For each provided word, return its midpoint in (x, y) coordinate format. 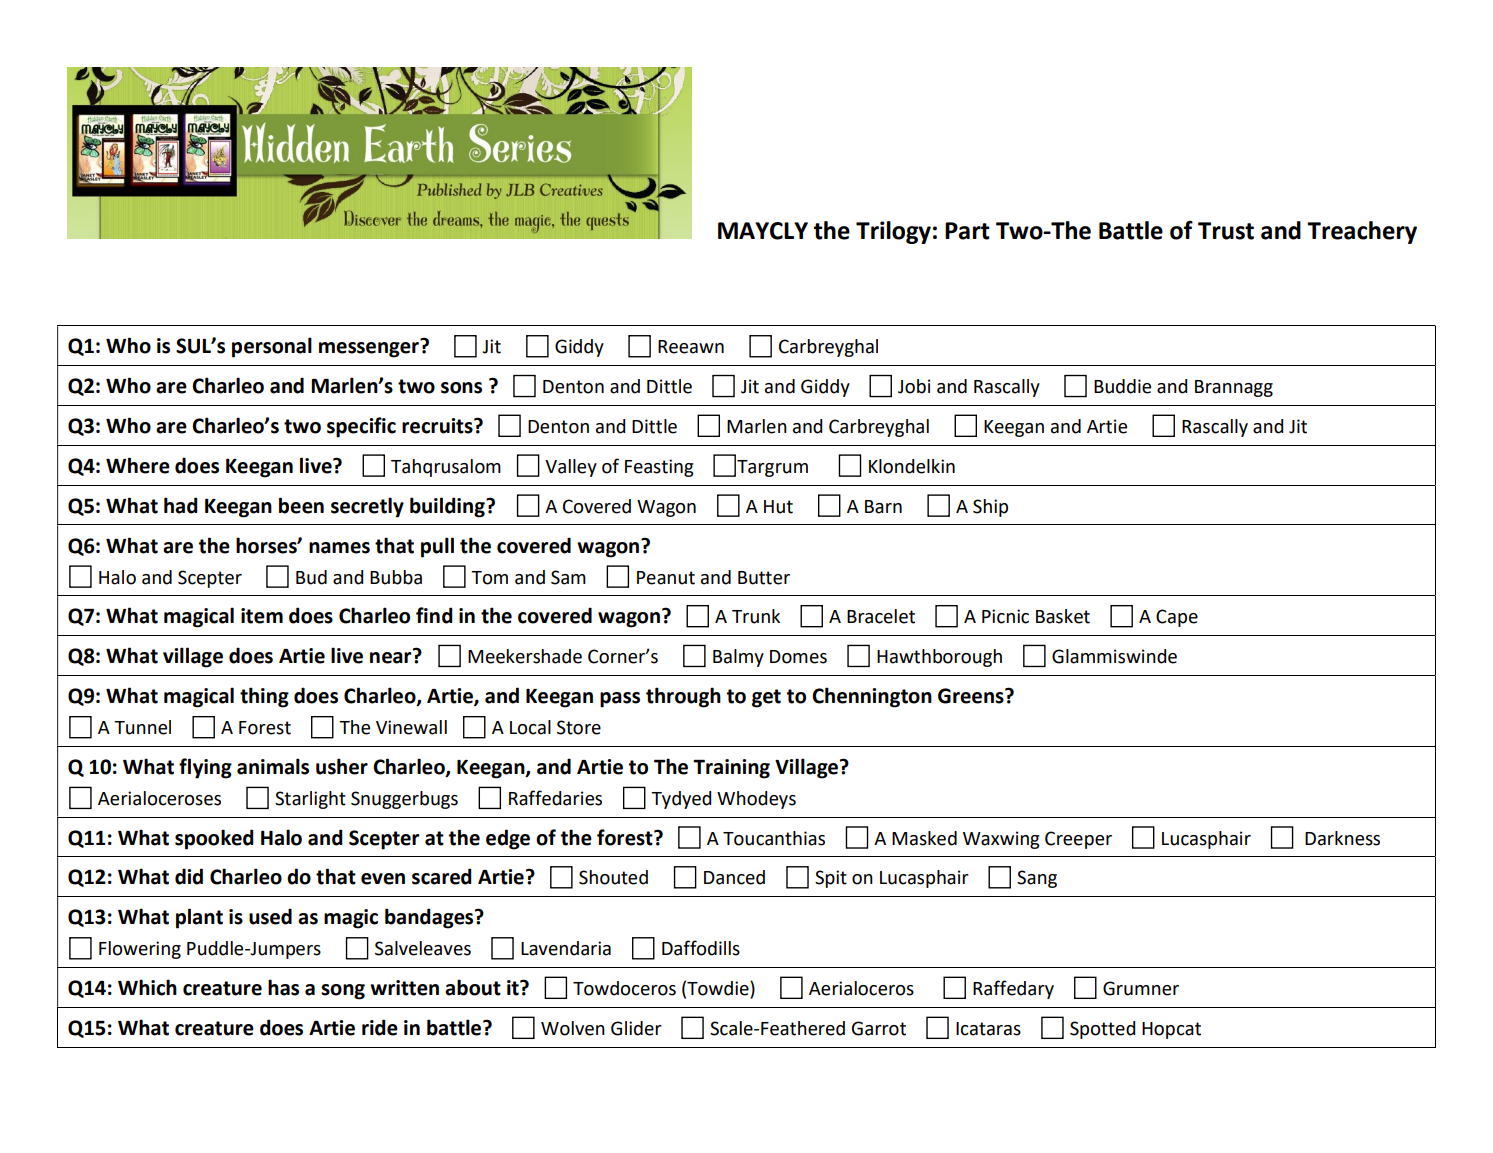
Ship (990, 508)
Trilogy (893, 232)
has (283, 987)
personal (272, 347)
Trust (1226, 231)
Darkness (1342, 838)
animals (273, 766)
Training (731, 769)
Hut (778, 507)
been (301, 505)
